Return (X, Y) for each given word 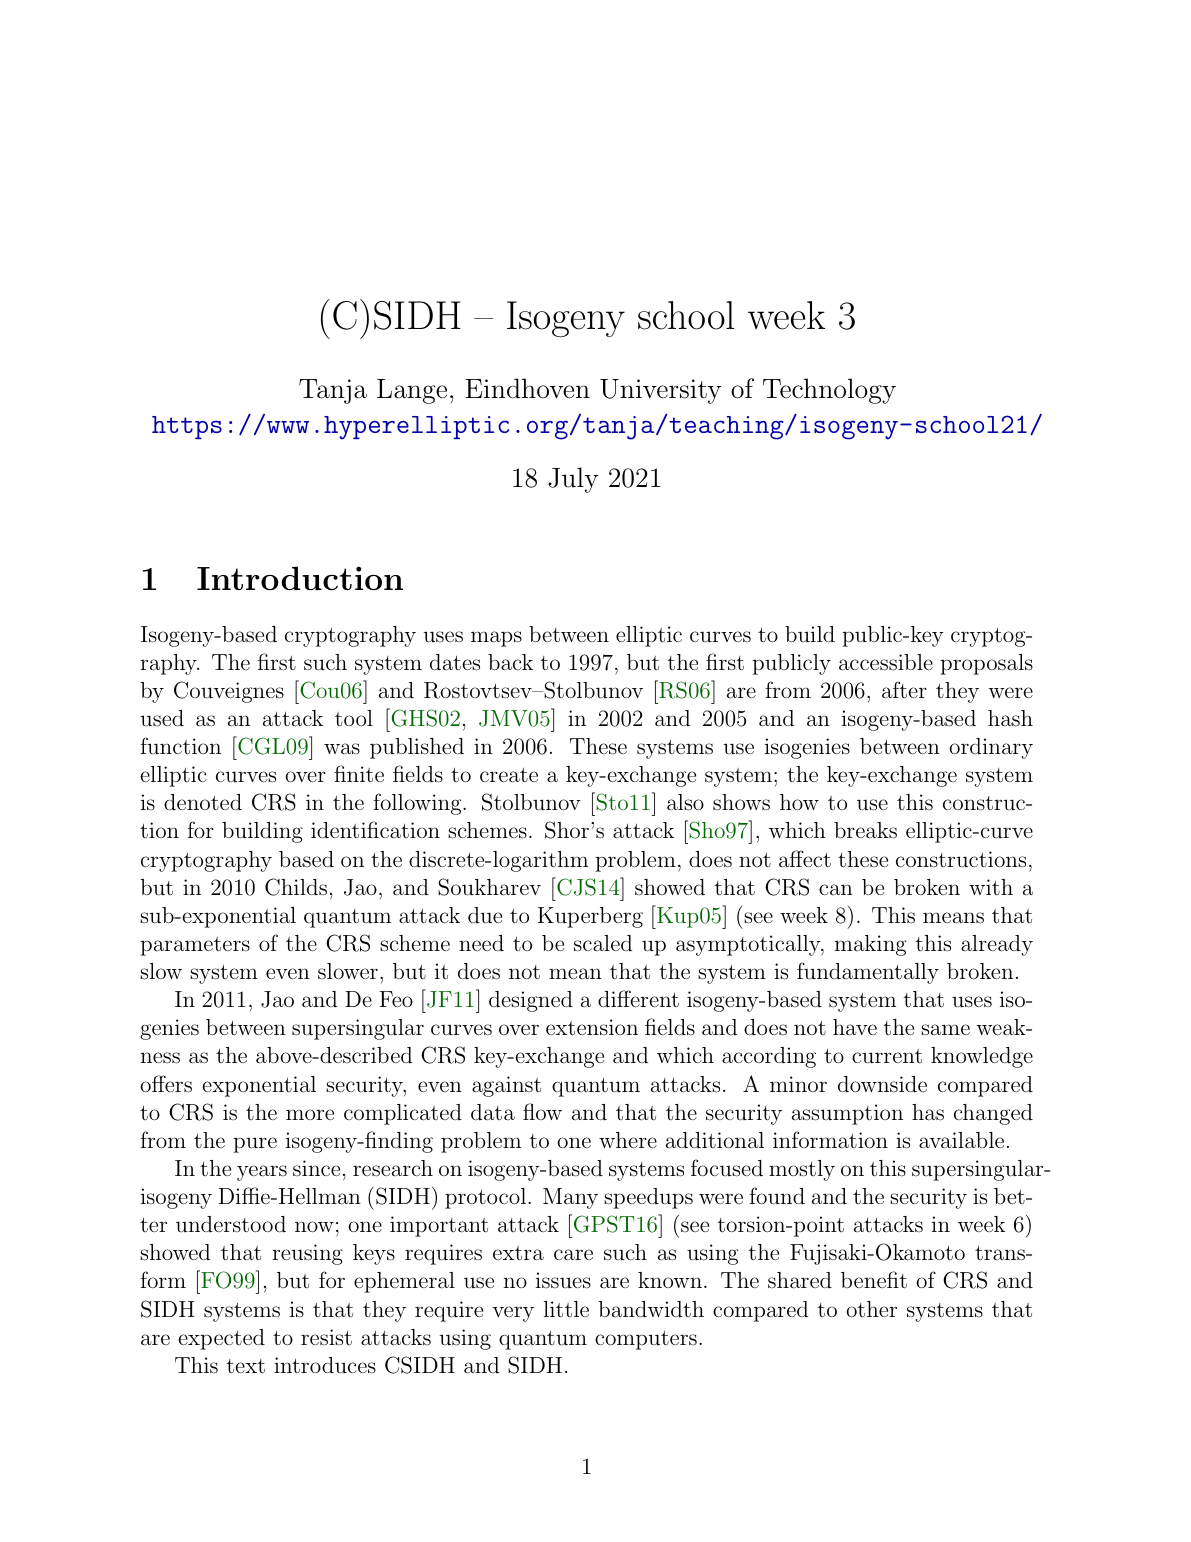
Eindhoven (527, 388)
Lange (412, 391)
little (566, 1309)
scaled (603, 943)
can (836, 890)
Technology (829, 391)
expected (221, 1339)
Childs (296, 887)
